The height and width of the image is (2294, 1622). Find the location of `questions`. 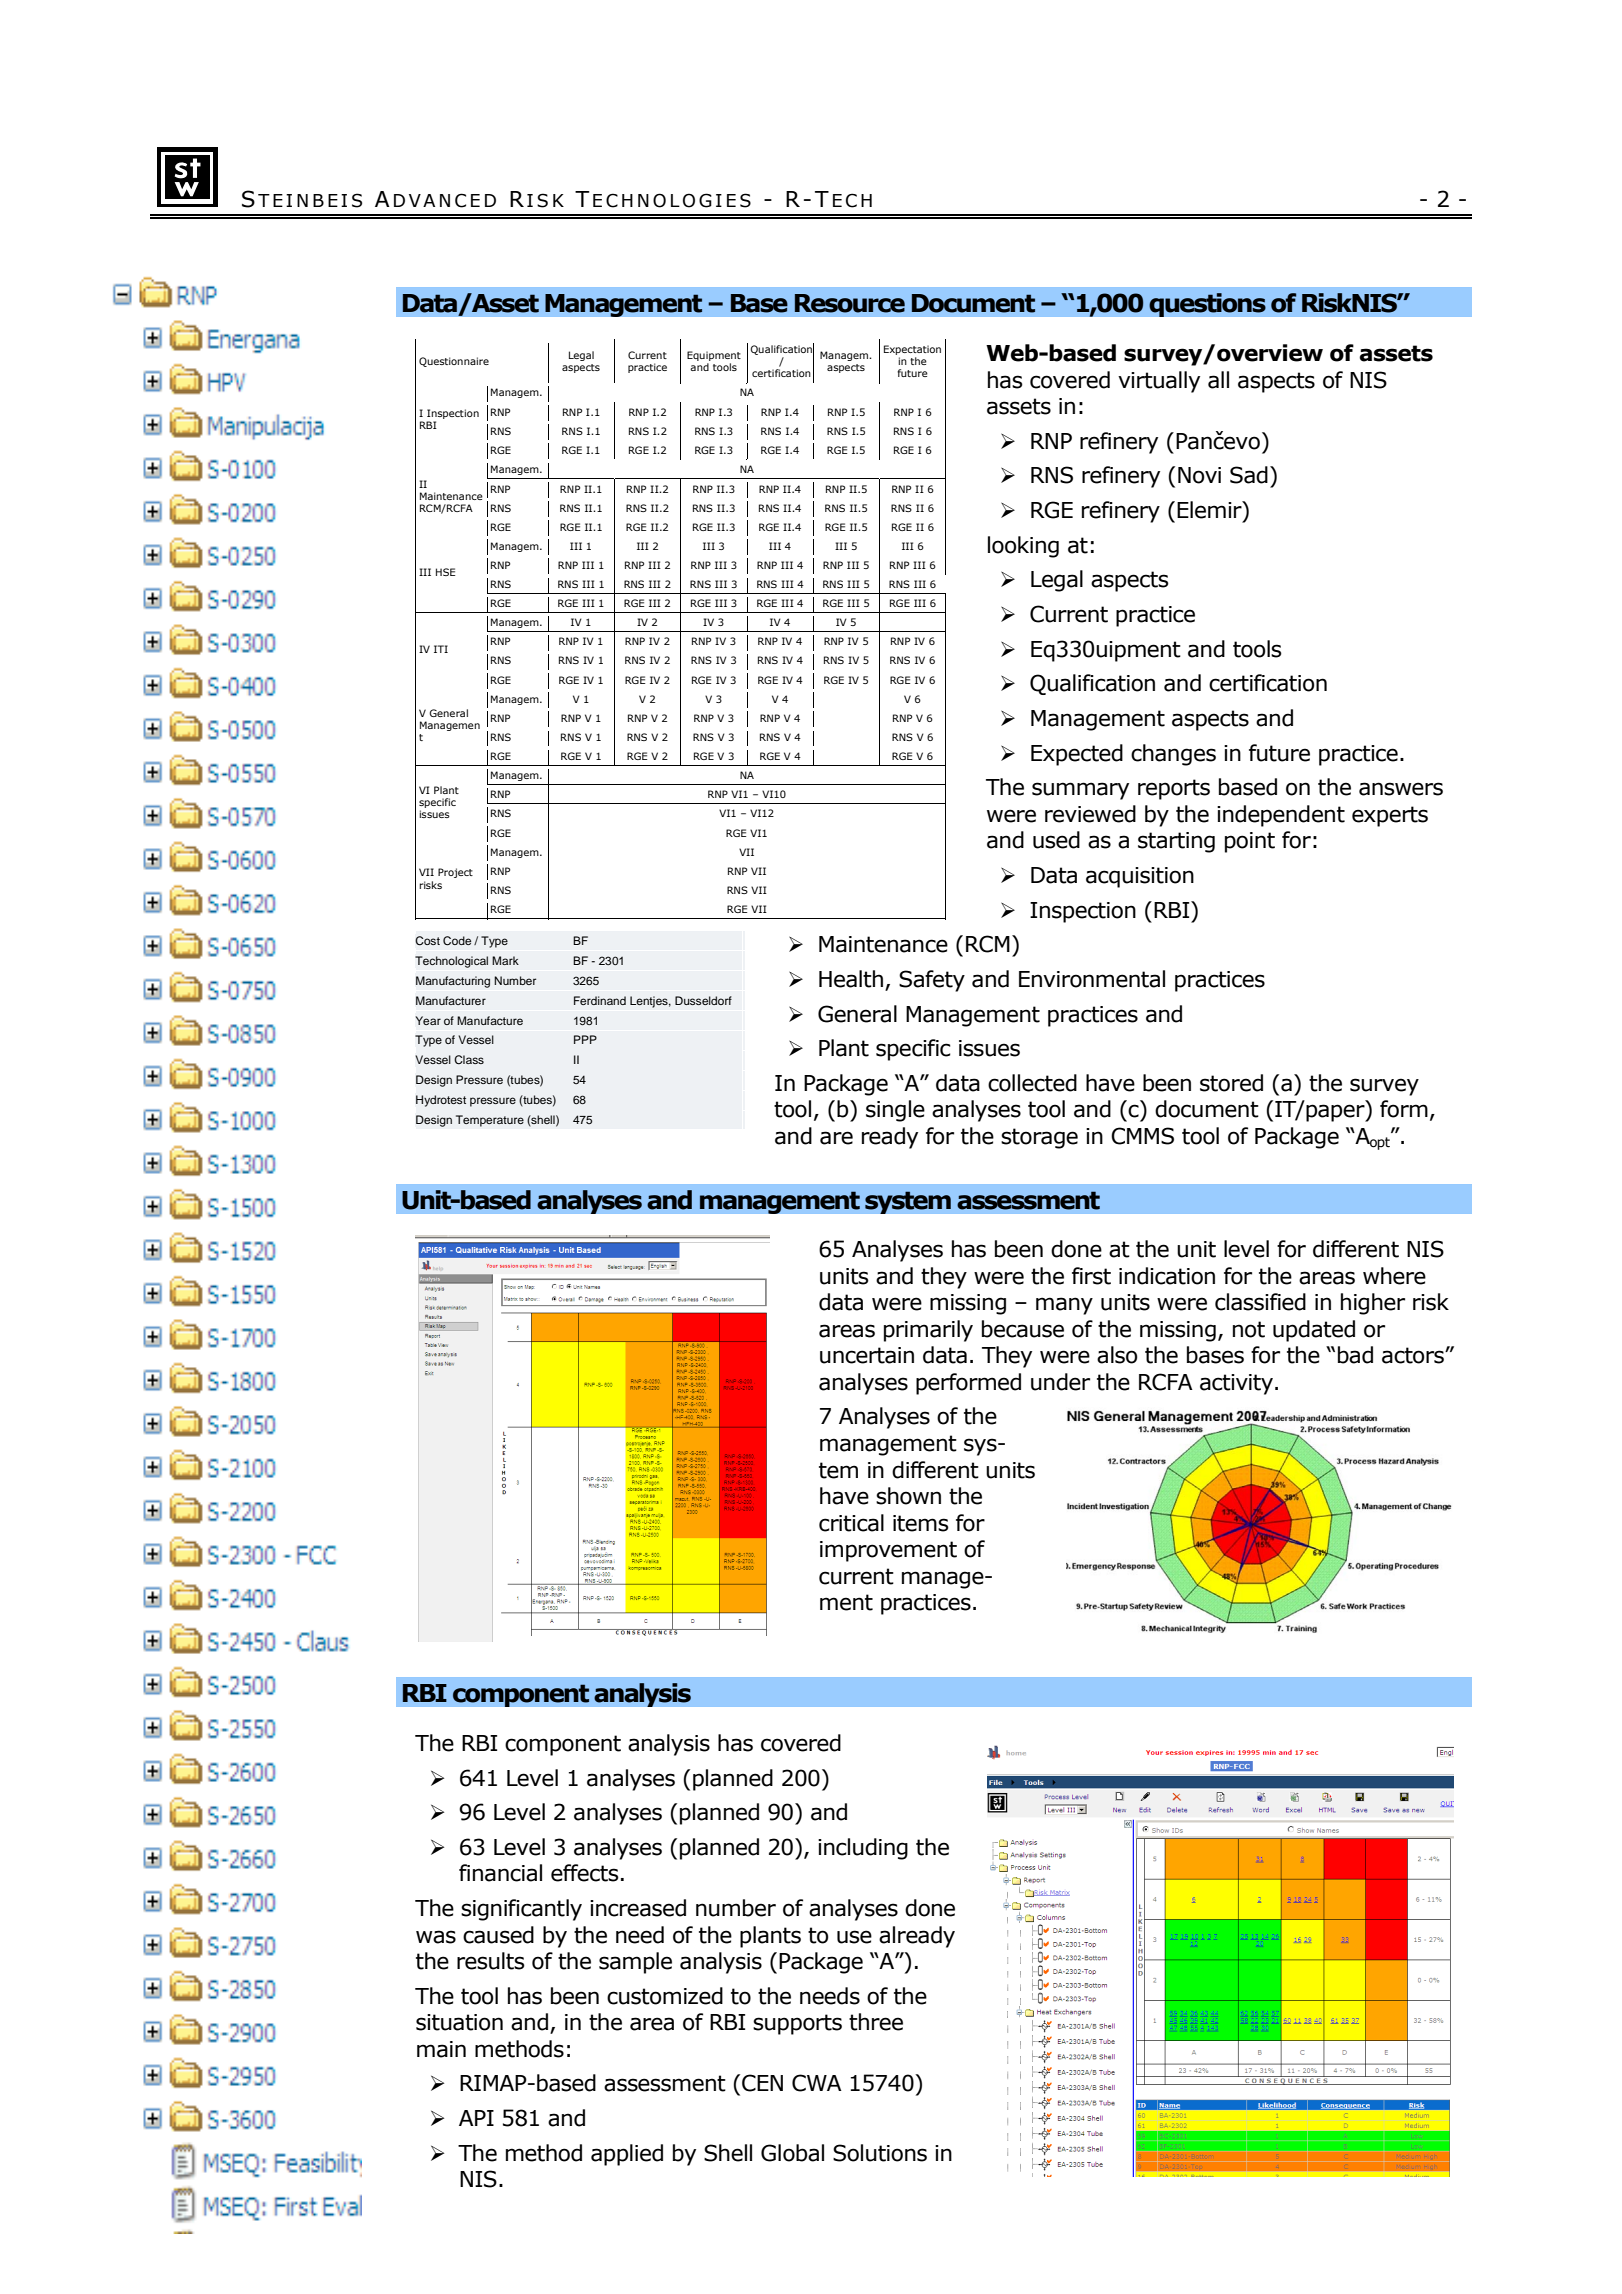

questions is located at coordinates (1207, 305).
